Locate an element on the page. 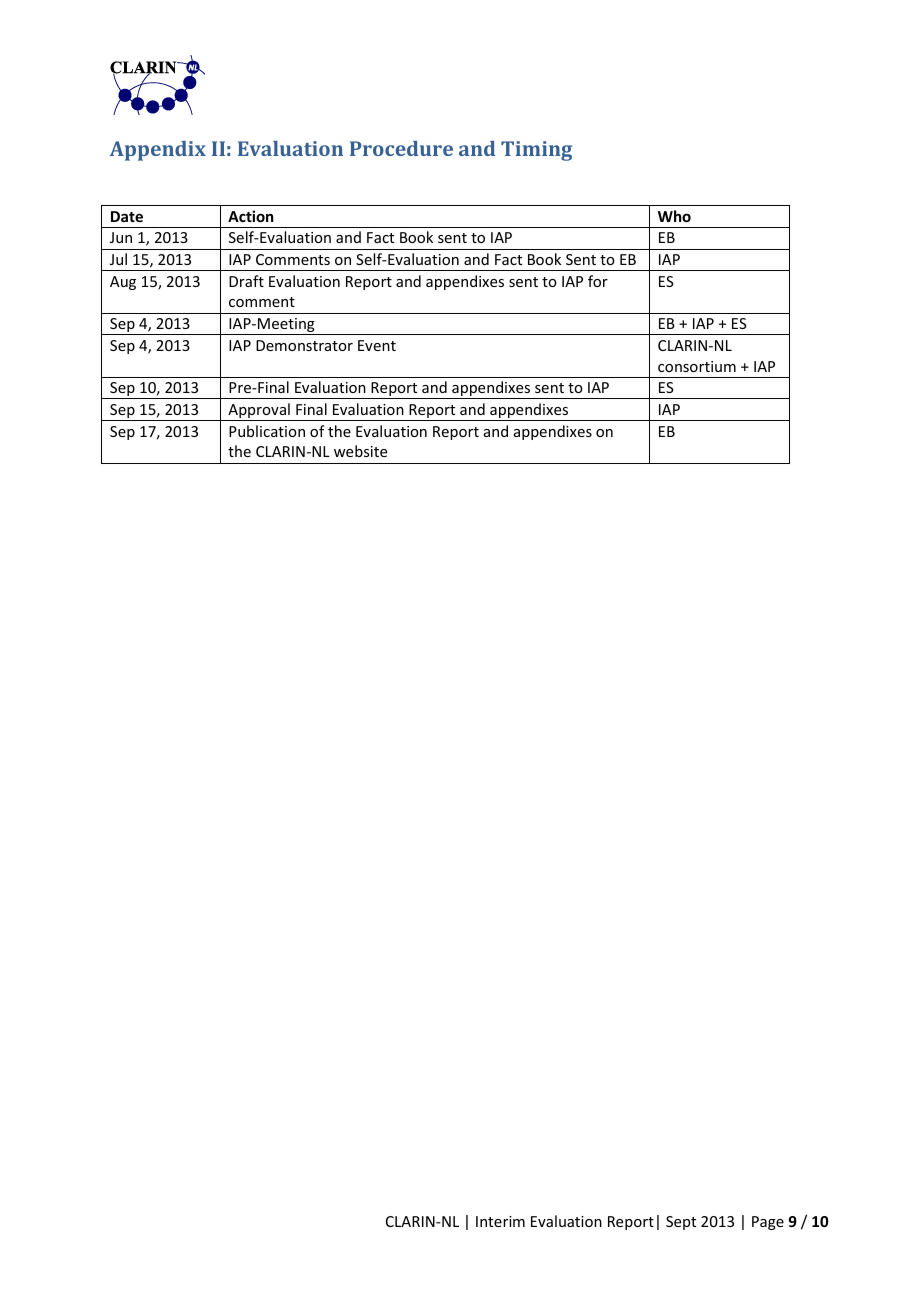 The width and height of the image is (924, 1308). website is located at coordinates (360, 451).
